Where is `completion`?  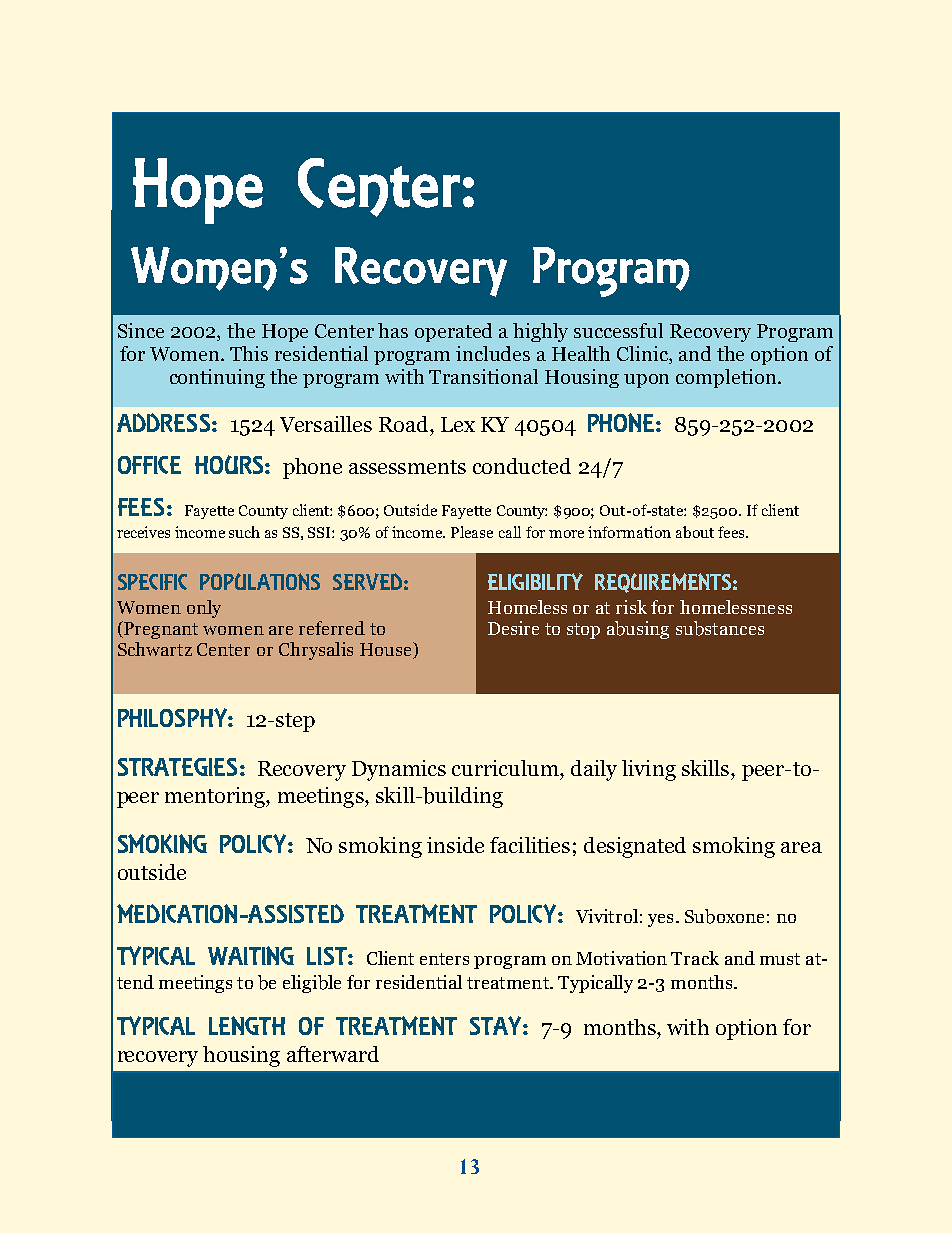 completion is located at coordinates (727, 378).
